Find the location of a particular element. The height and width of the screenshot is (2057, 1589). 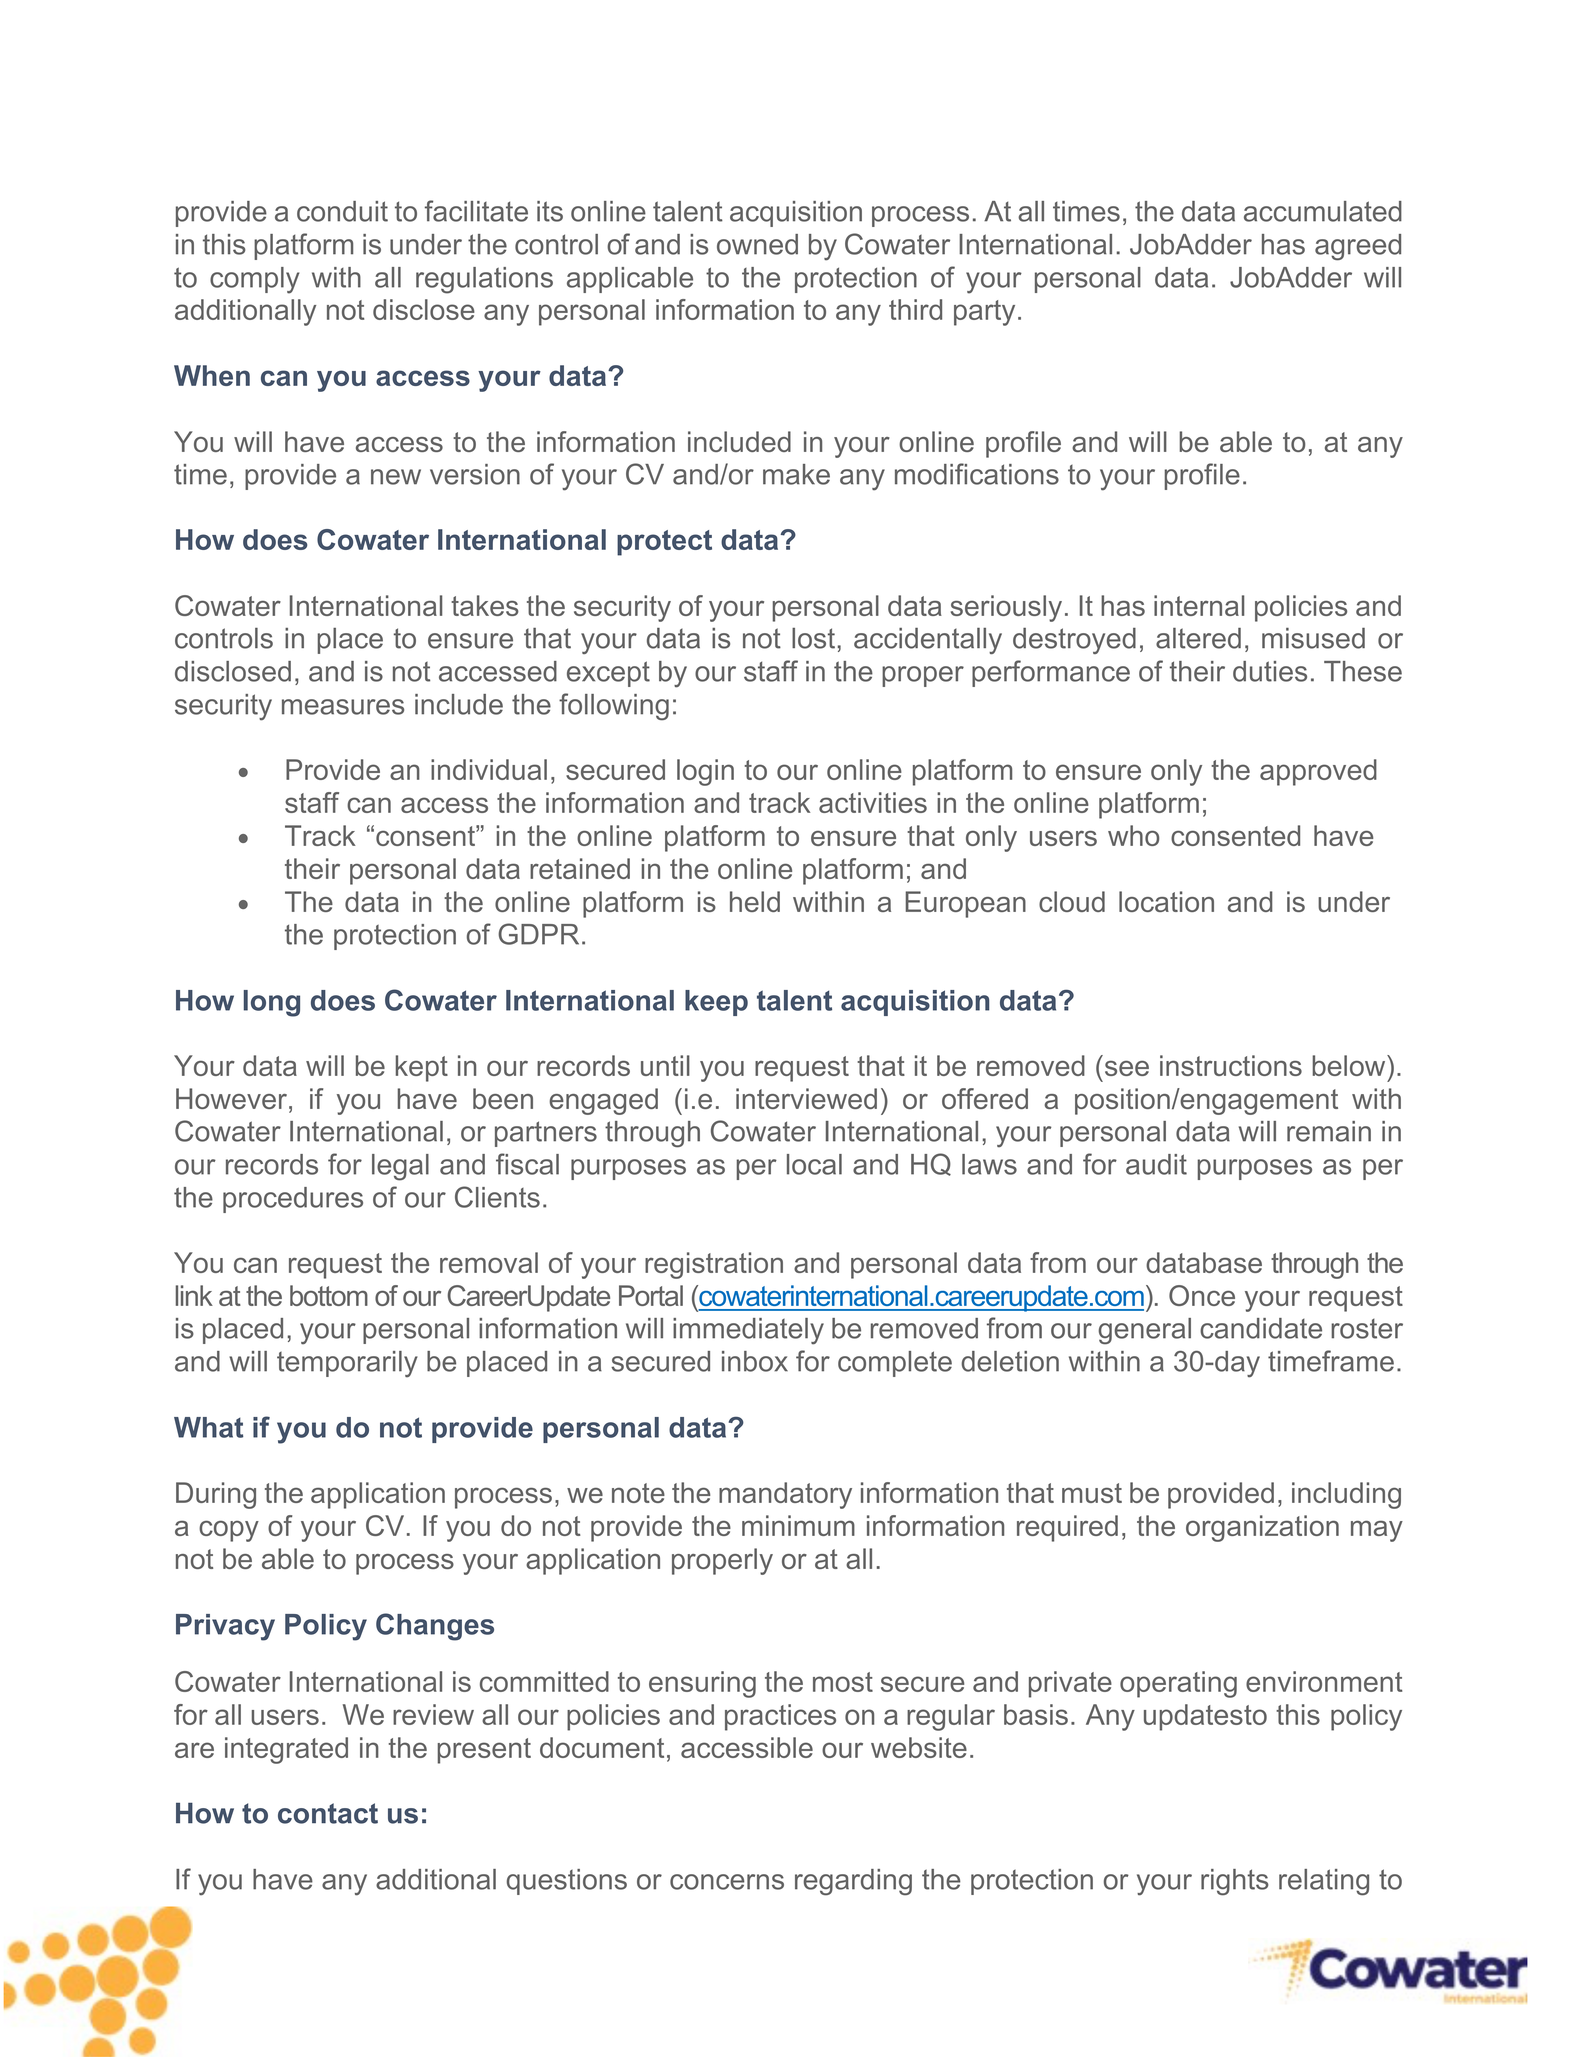

owned is located at coordinates (757, 244).
